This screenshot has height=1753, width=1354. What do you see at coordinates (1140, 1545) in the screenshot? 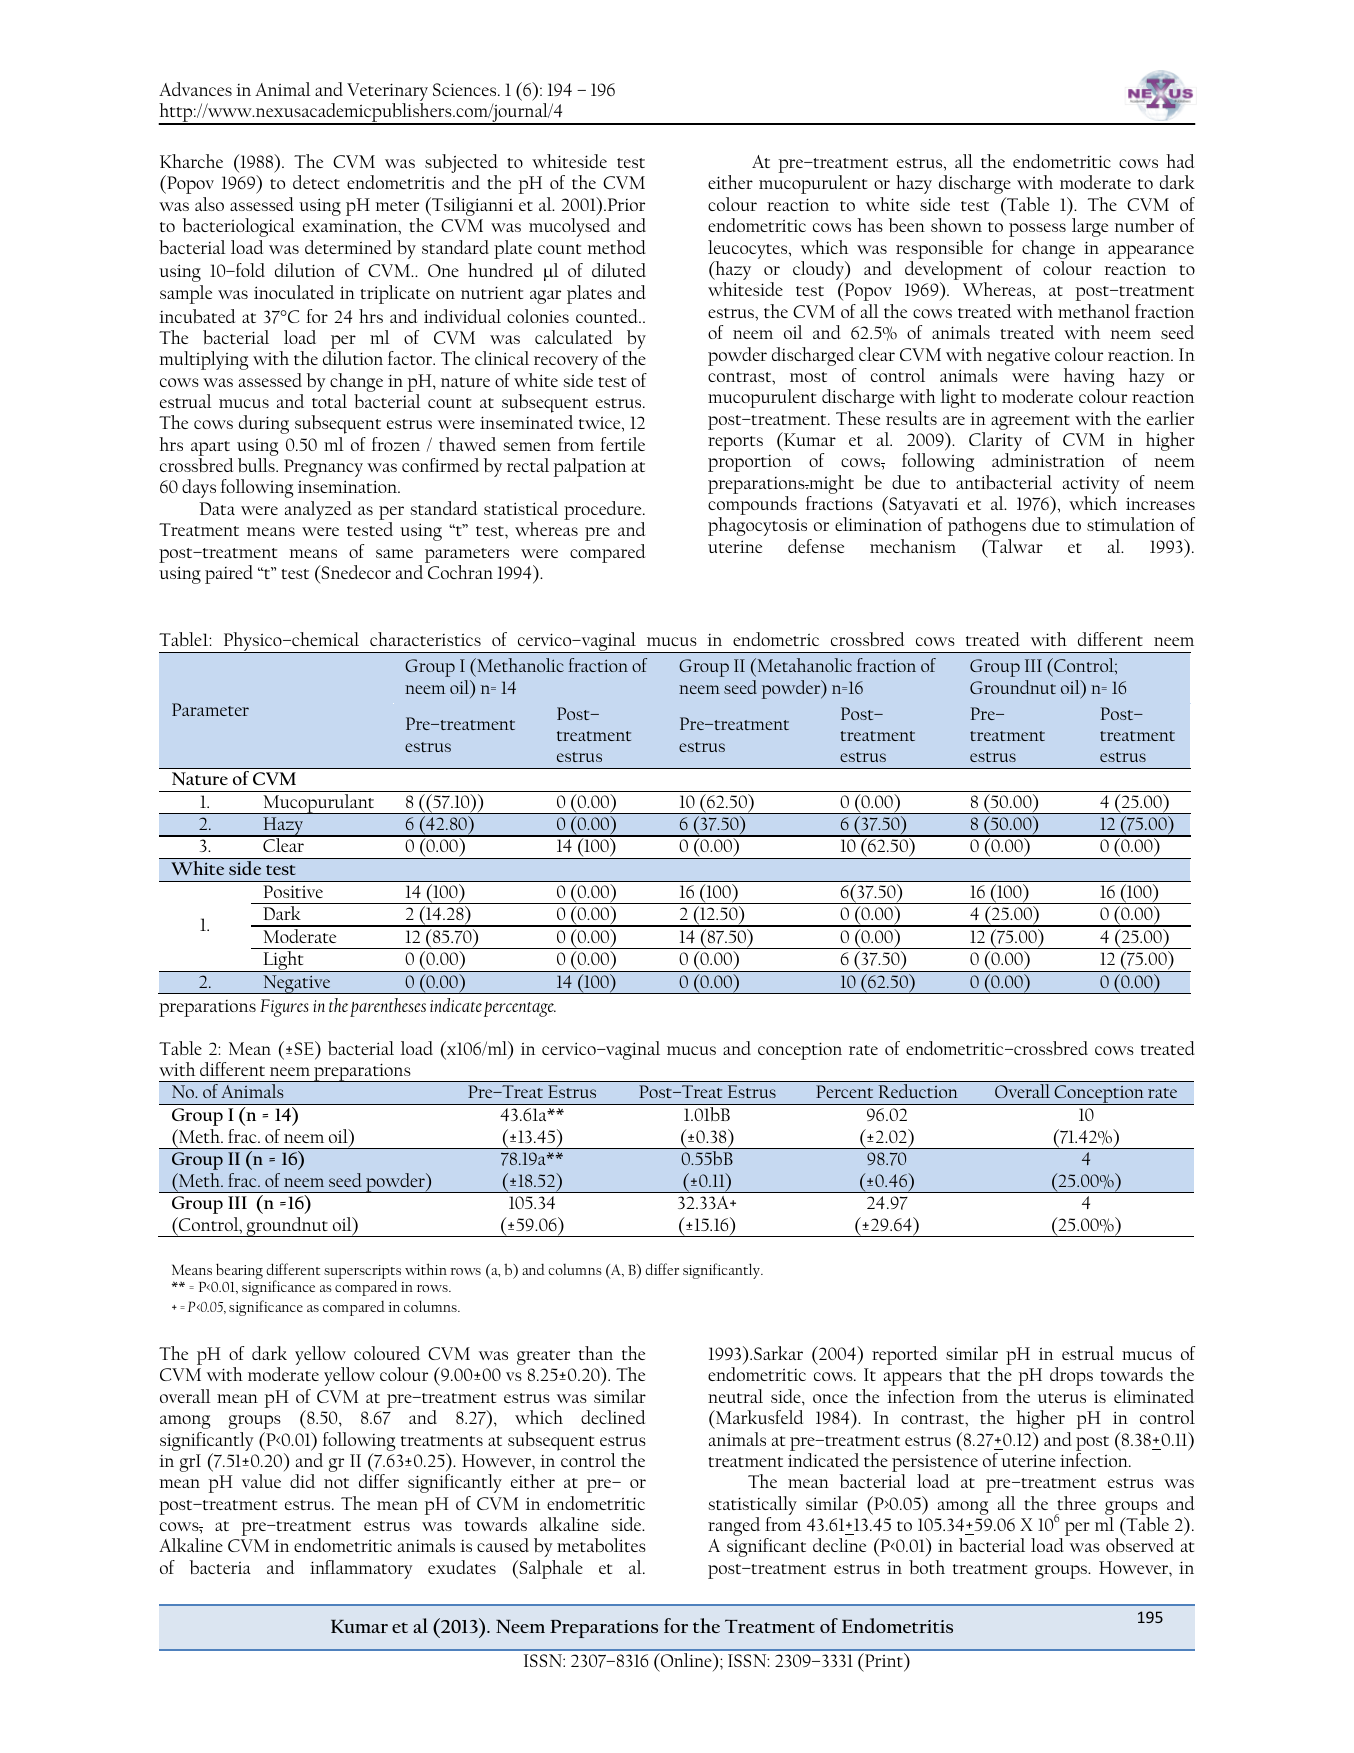
I see `observed` at bounding box center [1140, 1545].
